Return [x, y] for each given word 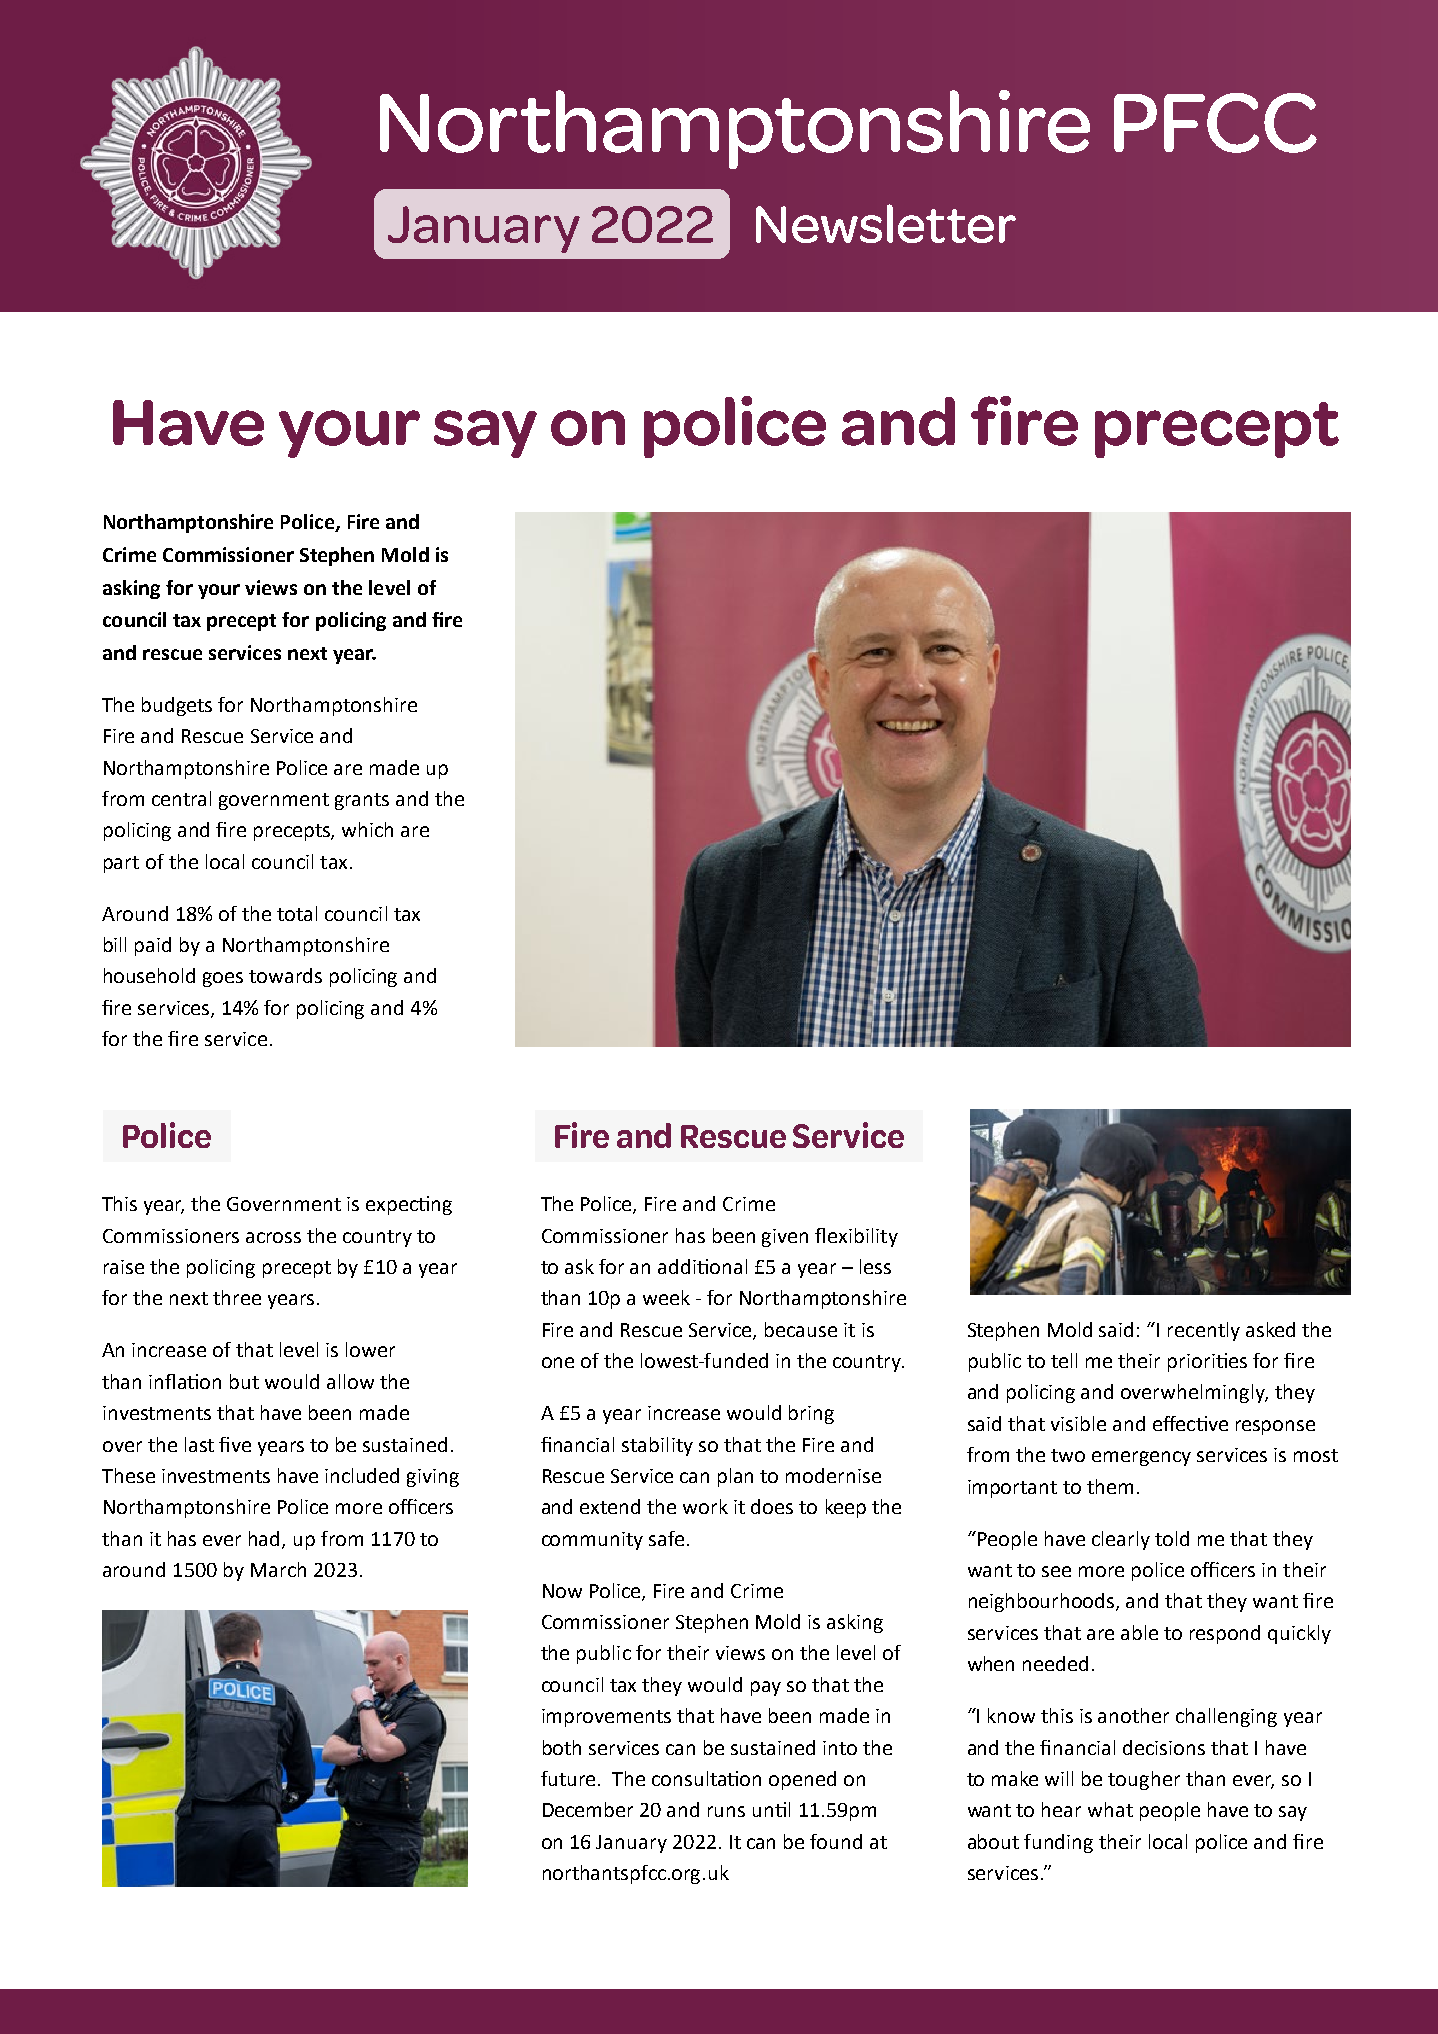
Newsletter [886, 223]
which [367, 829]
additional [702, 1266]
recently [1204, 1331]
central [181, 798]
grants [362, 801]
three [237, 1297]
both [562, 1747]
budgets [177, 706]
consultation [706, 1778]
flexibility [856, 1237]
